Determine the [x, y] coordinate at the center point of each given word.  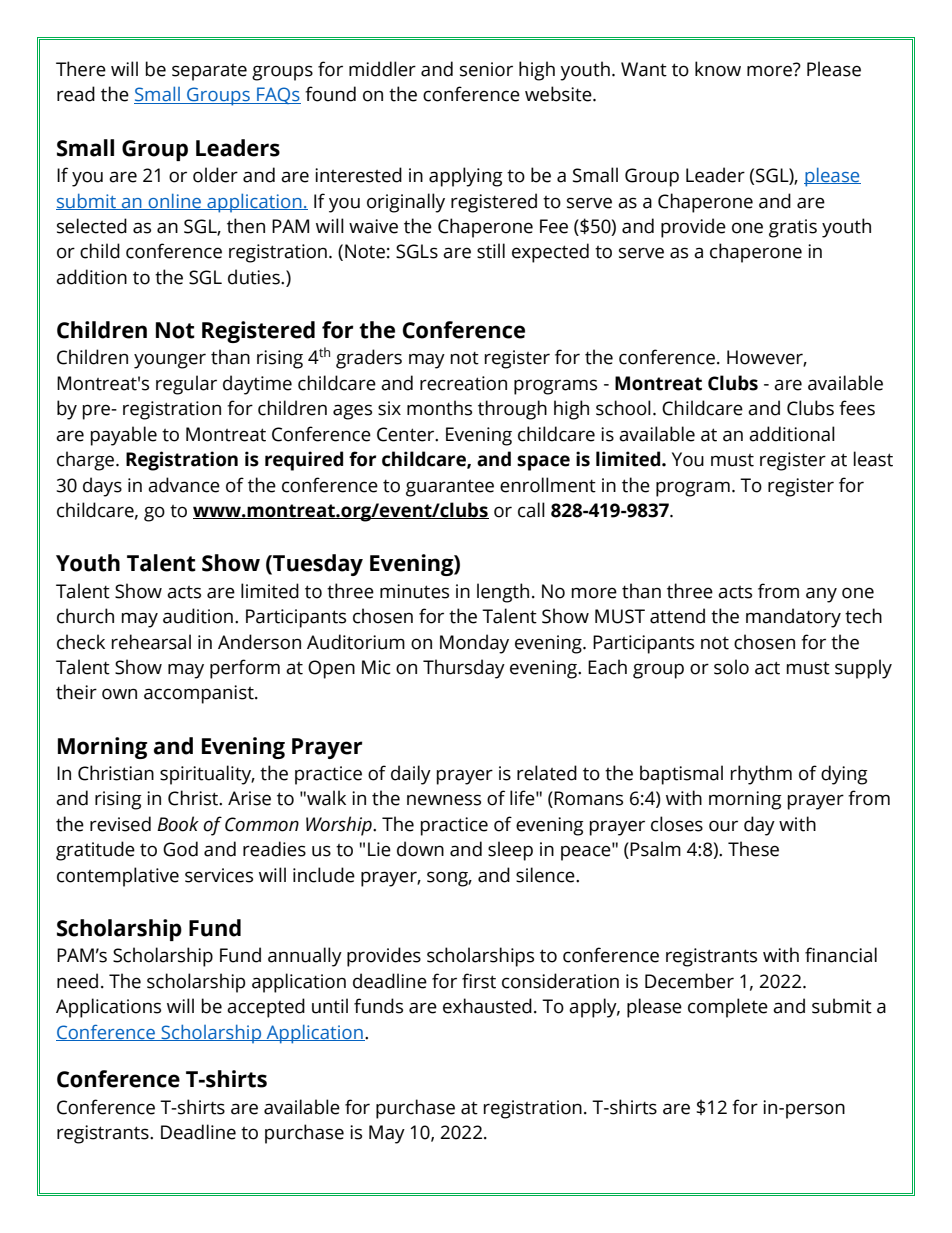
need [77, 981]
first [479, 981]
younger [170, 361]
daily [411, 775]
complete [728, 1008]
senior [486, 69]
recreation [463, 383]
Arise [249, 798]
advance [184, 485]
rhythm [761, 775]
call [531, 510]
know [718, 69]
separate [209, 72]
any [821, 595]
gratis [793, 228]
